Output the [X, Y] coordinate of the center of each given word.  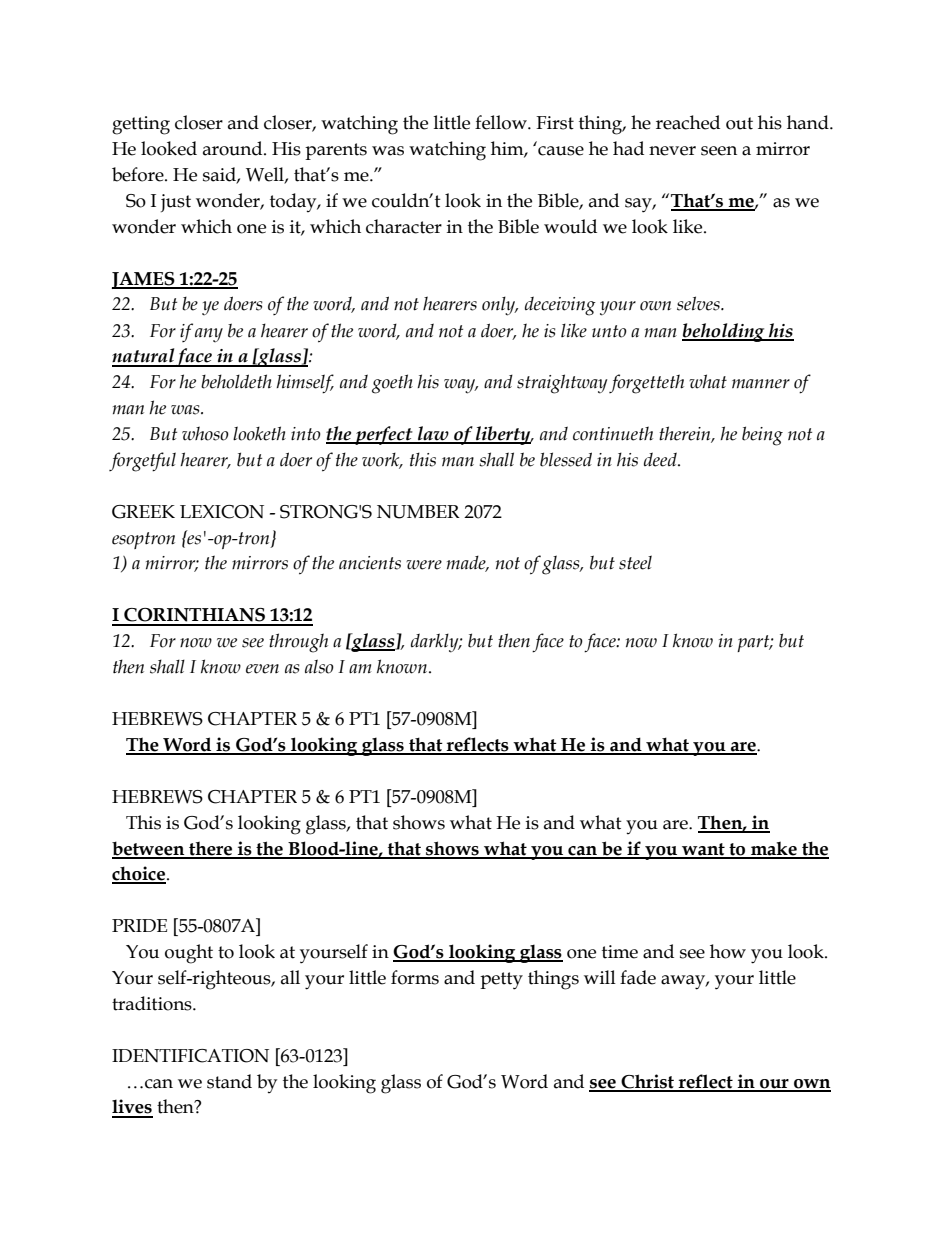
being [762, 436]
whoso [205, 433]
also [319, 666]
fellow [502, 122]
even [262, 669]
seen [719, 151]
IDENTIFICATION [190, 1056]
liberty [503, 435]
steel [635, 562]
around [234, 148]
